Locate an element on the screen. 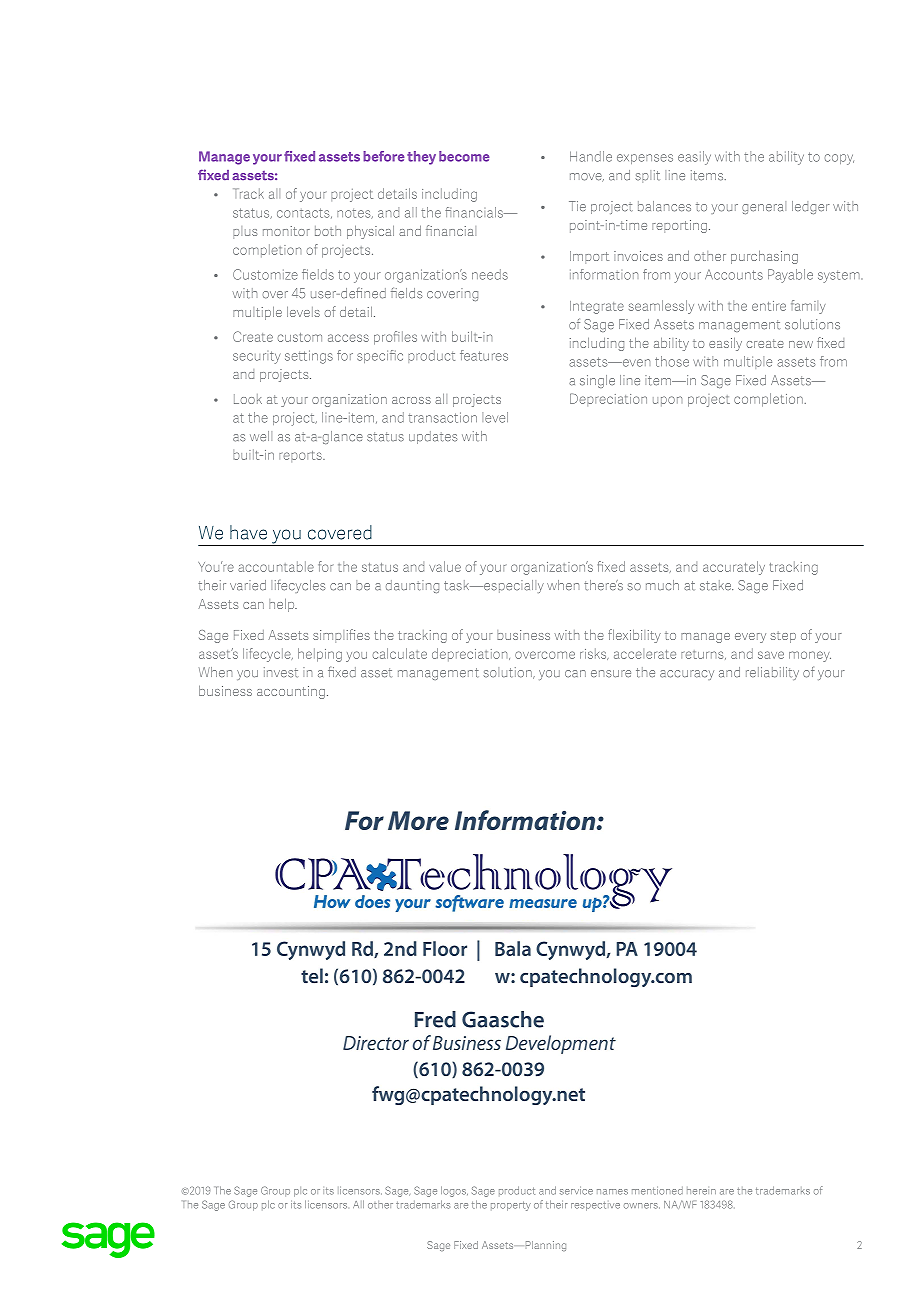 This screenshot has width=924, height=1308. notes is located at coordinates (355, 214).
